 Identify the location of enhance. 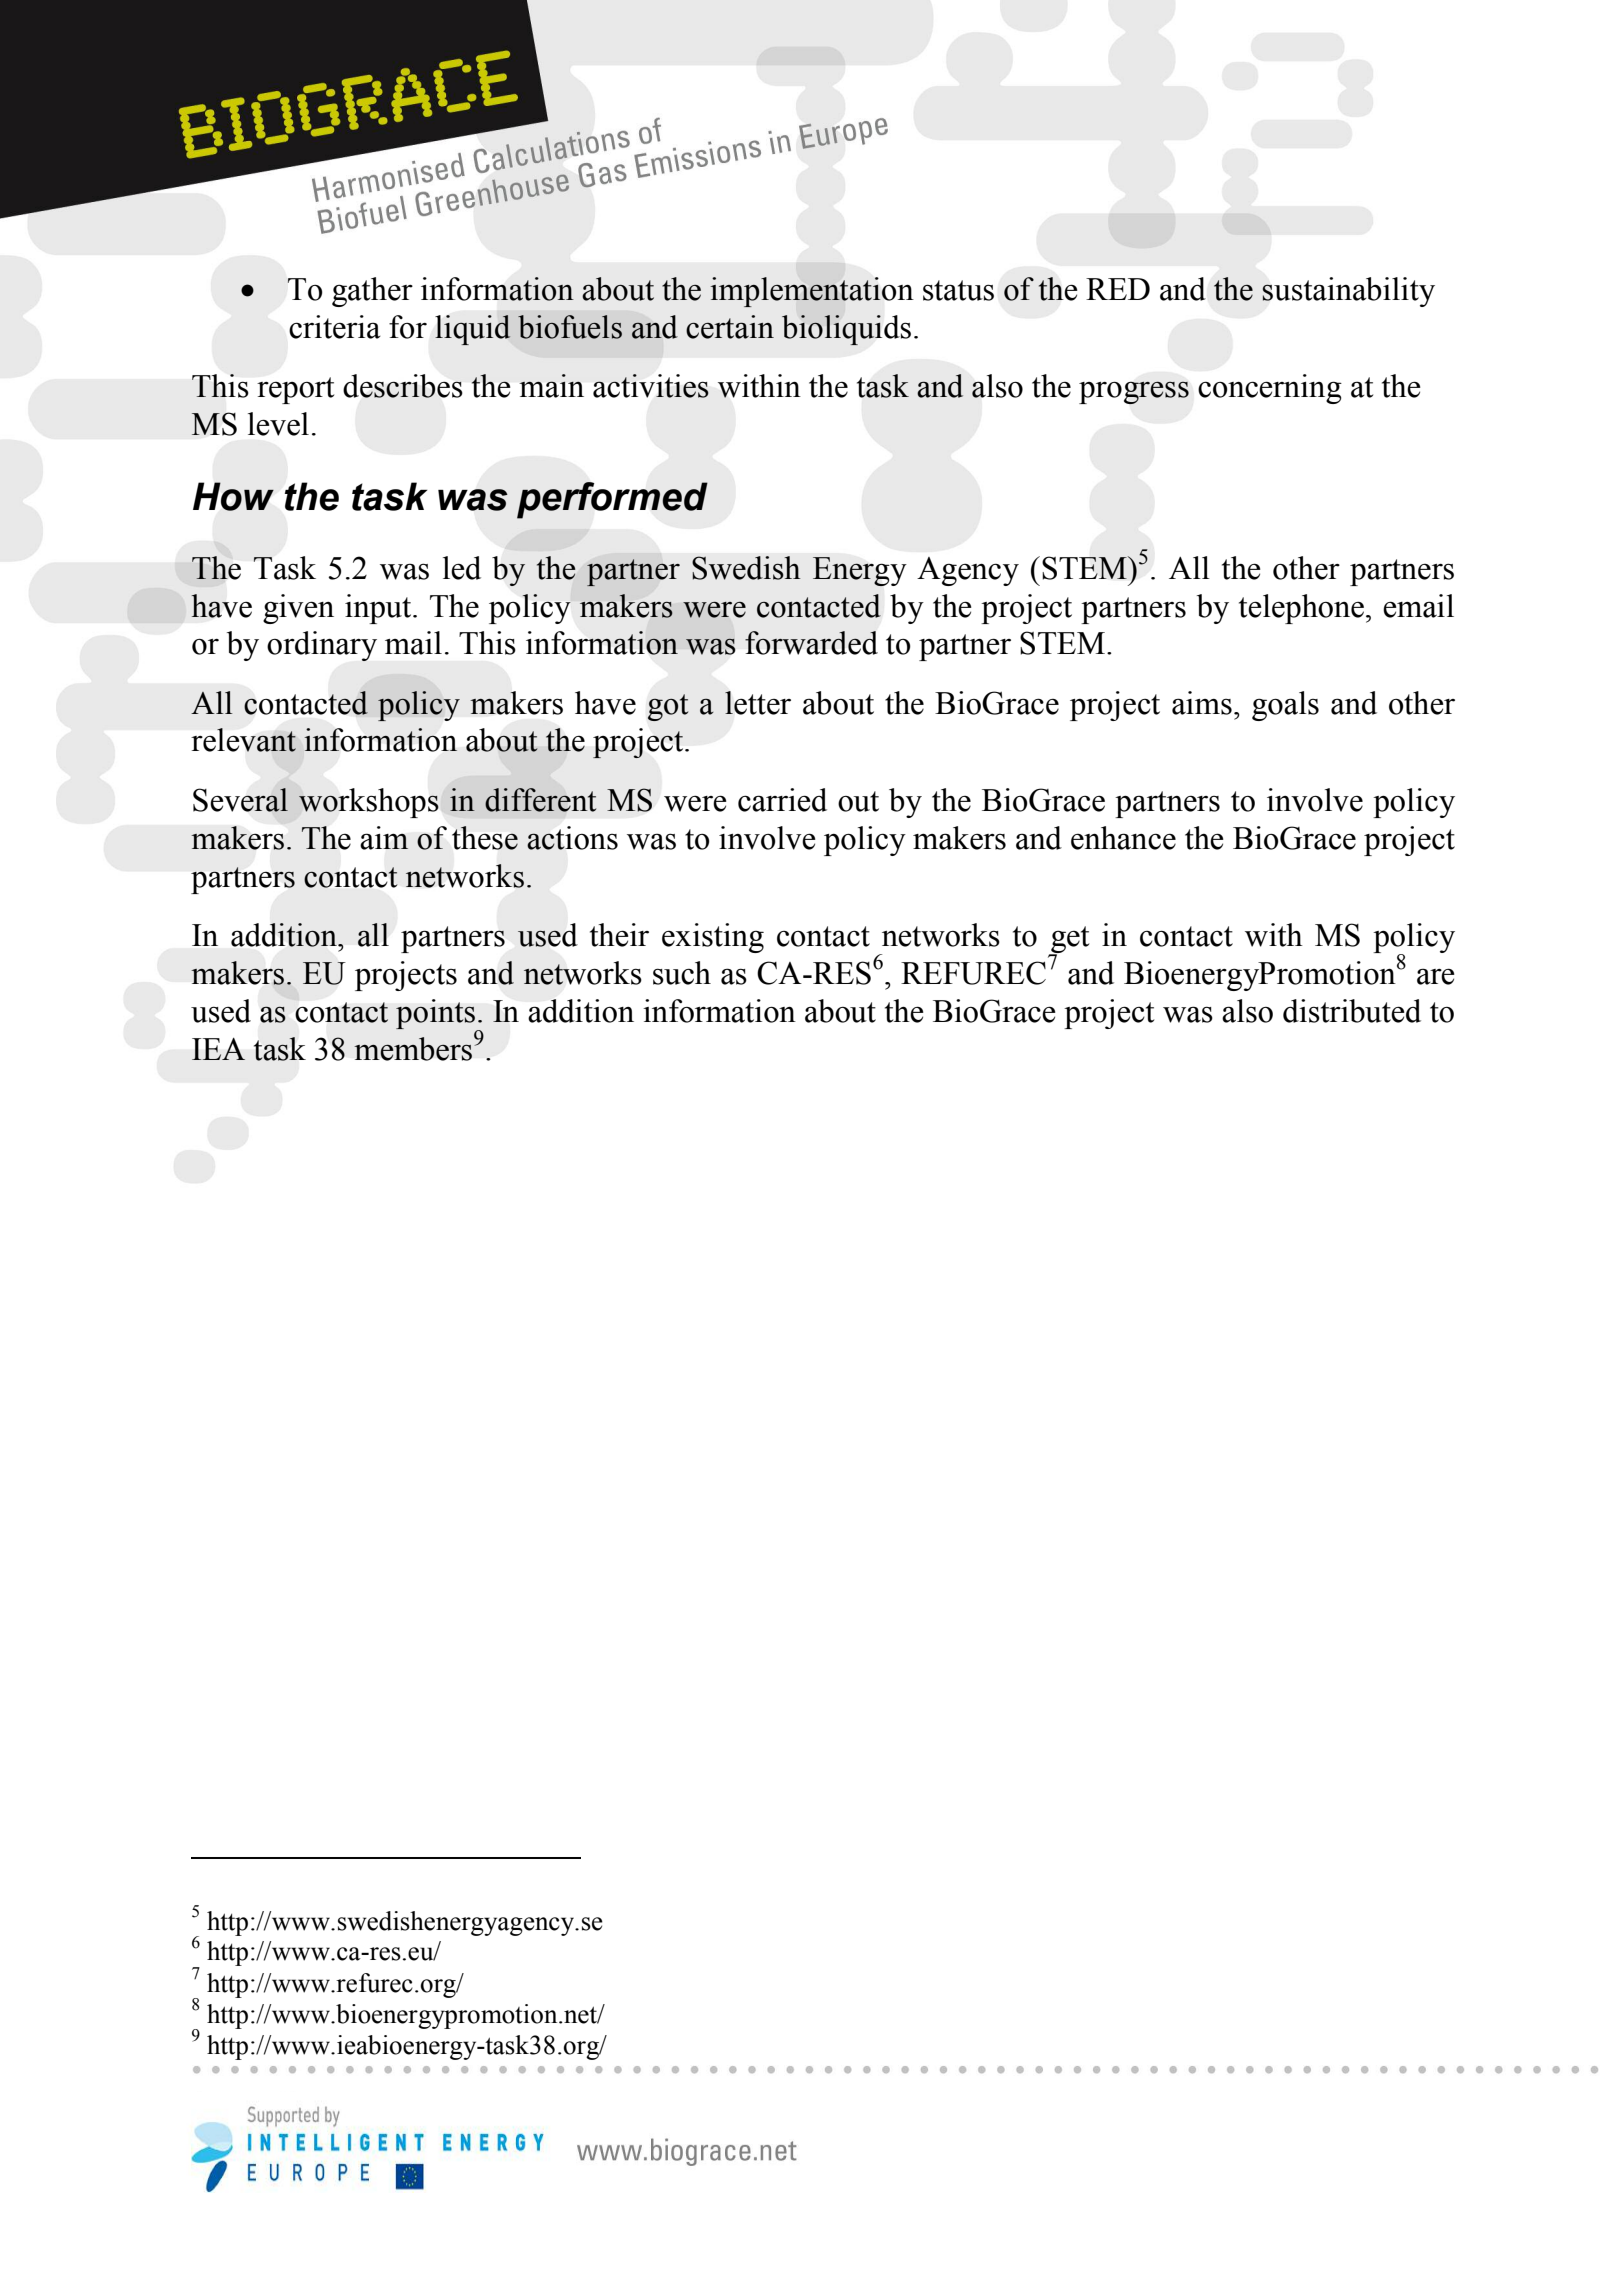
(1123, 838).
